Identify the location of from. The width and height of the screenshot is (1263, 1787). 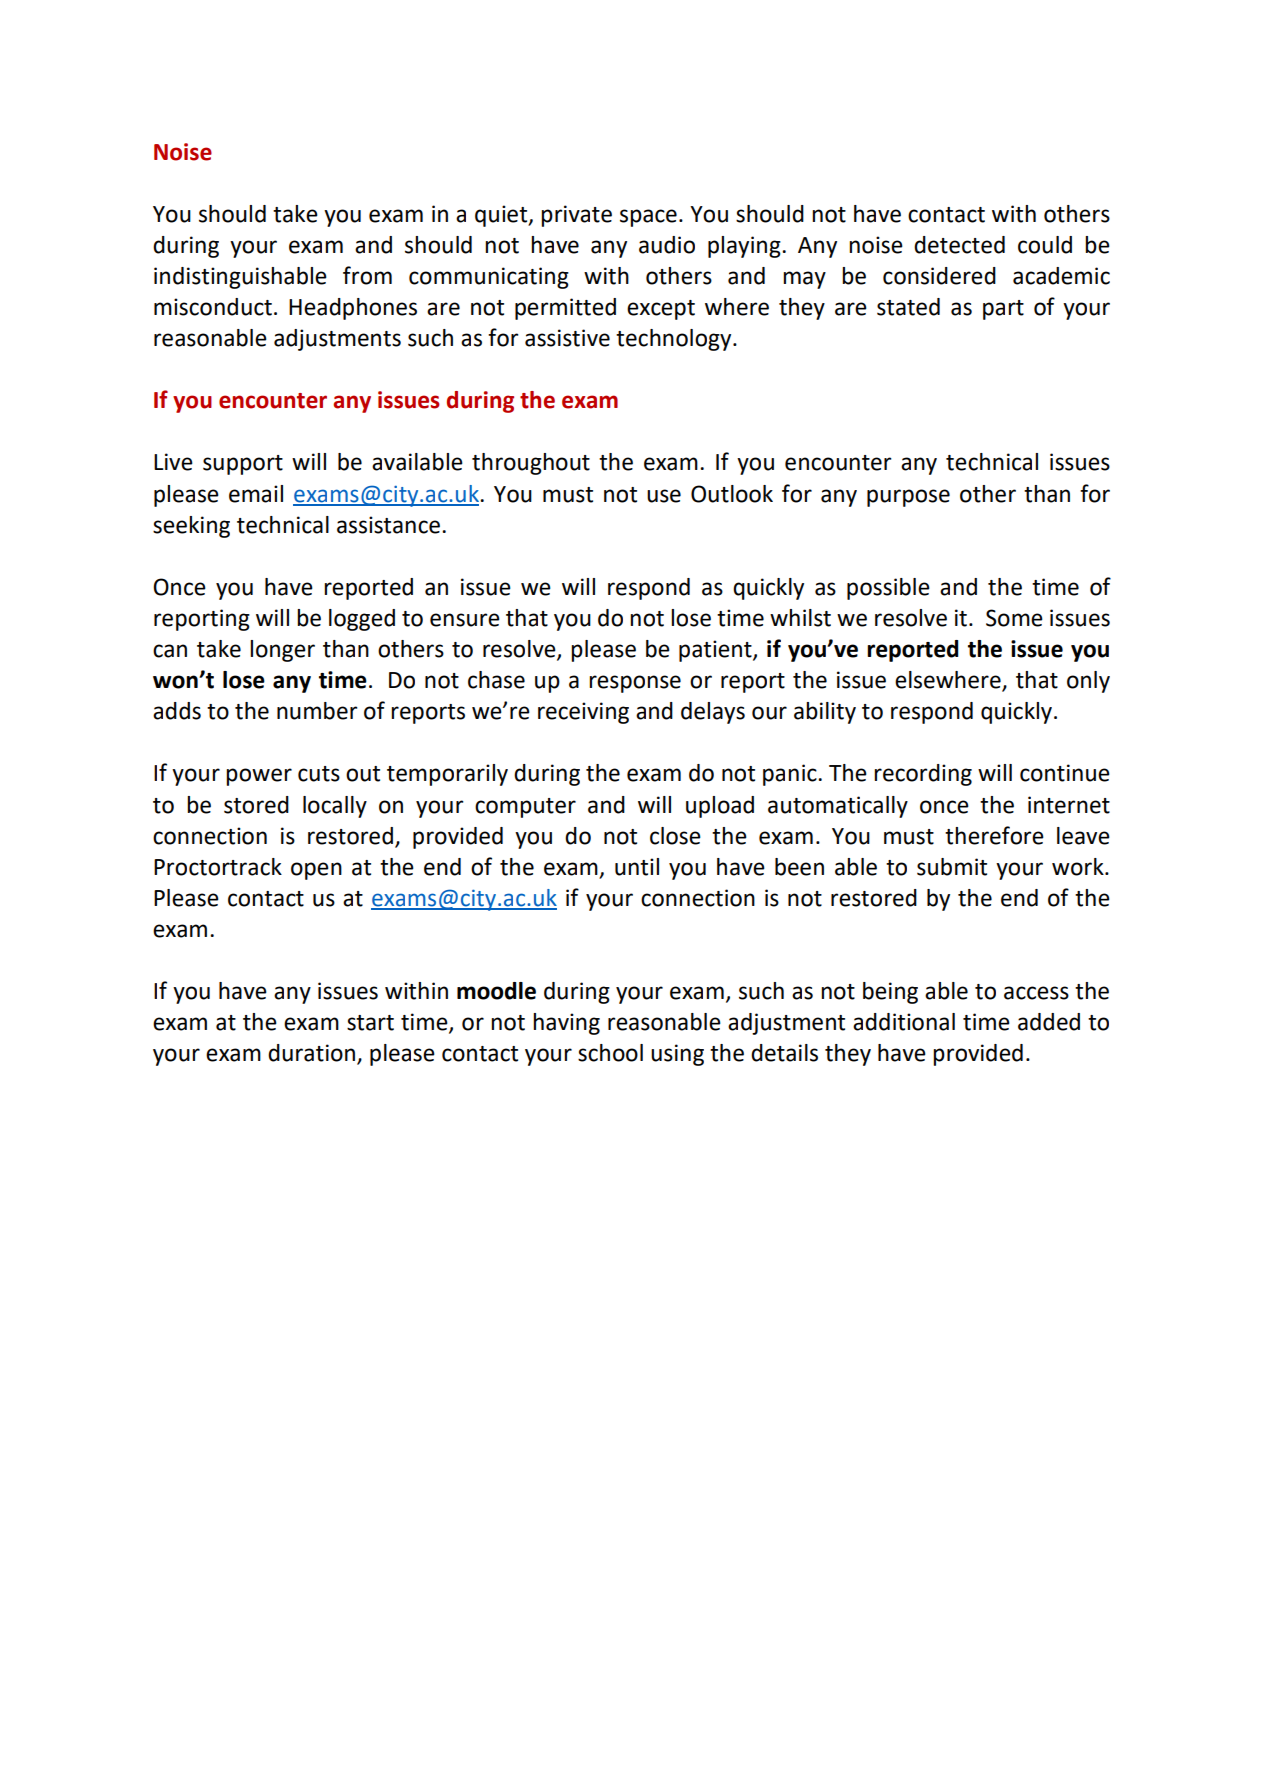
(367, 275).
